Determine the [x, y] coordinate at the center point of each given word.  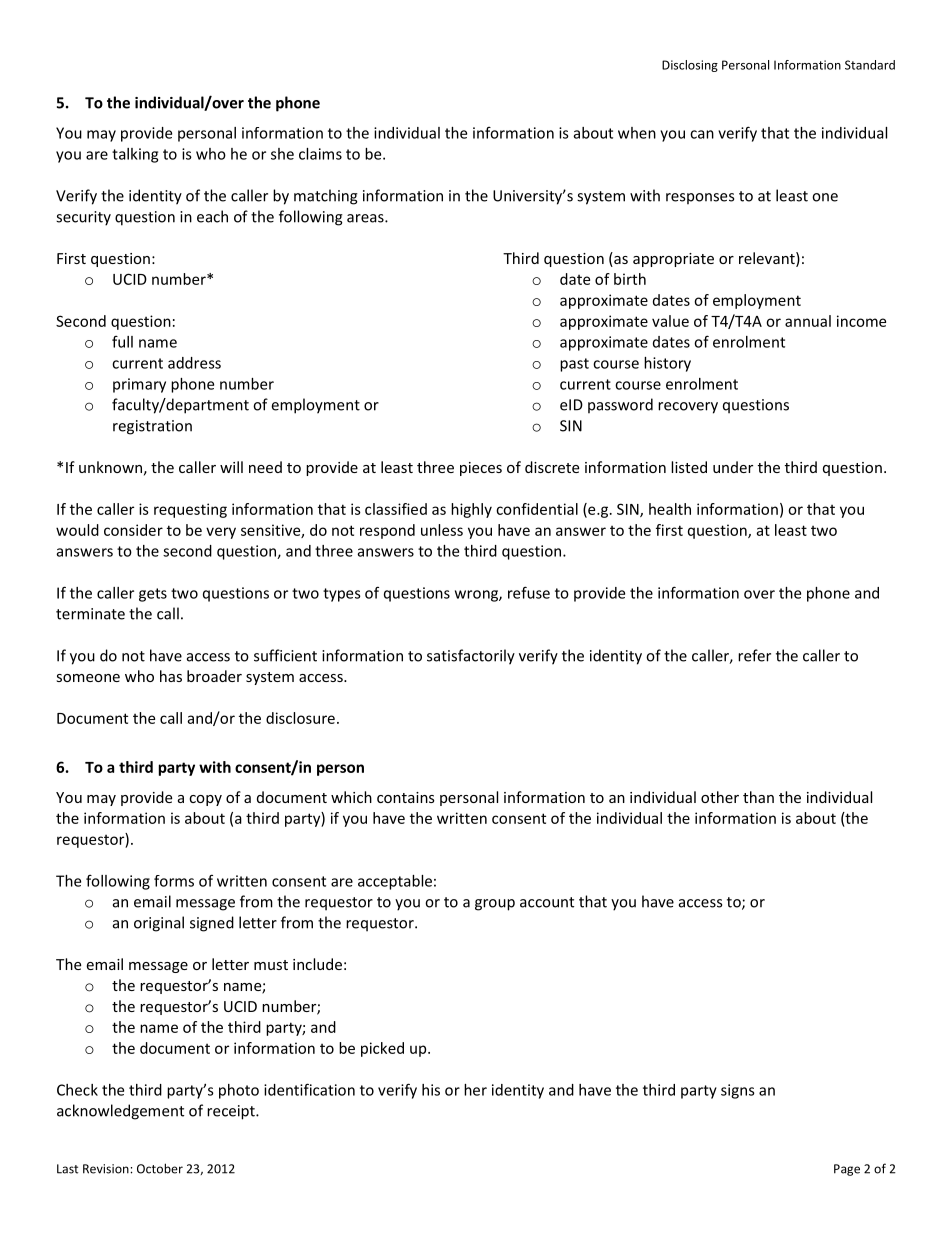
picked [382, 1049]
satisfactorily [471, 657]
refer [754, 655]
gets [153, 595]
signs [738, 1091]
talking [135, 155]
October [160, 1168]
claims [320, 154]
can [702, 134]
